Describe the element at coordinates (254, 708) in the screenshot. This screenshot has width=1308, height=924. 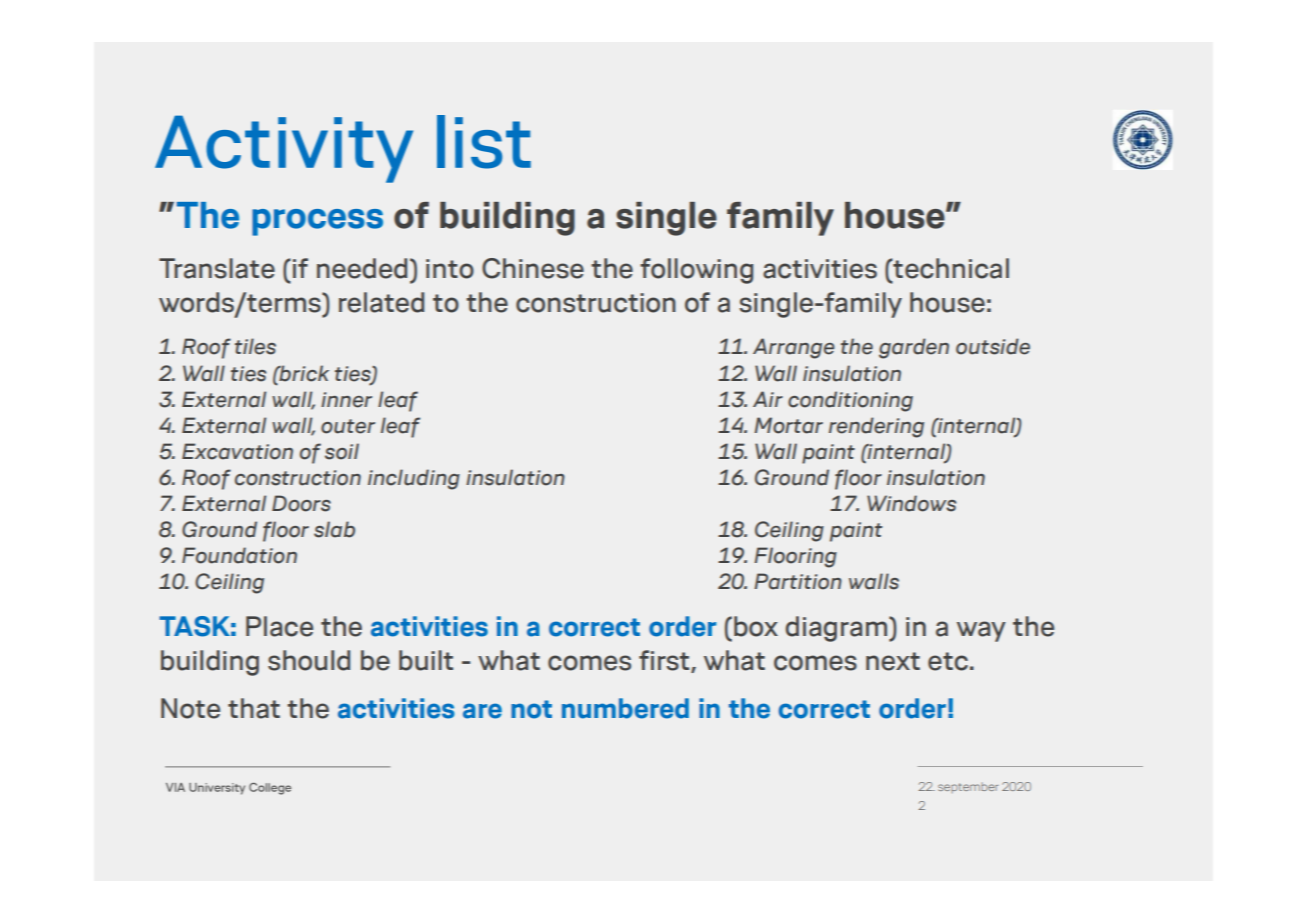
I see `that` at that location.
